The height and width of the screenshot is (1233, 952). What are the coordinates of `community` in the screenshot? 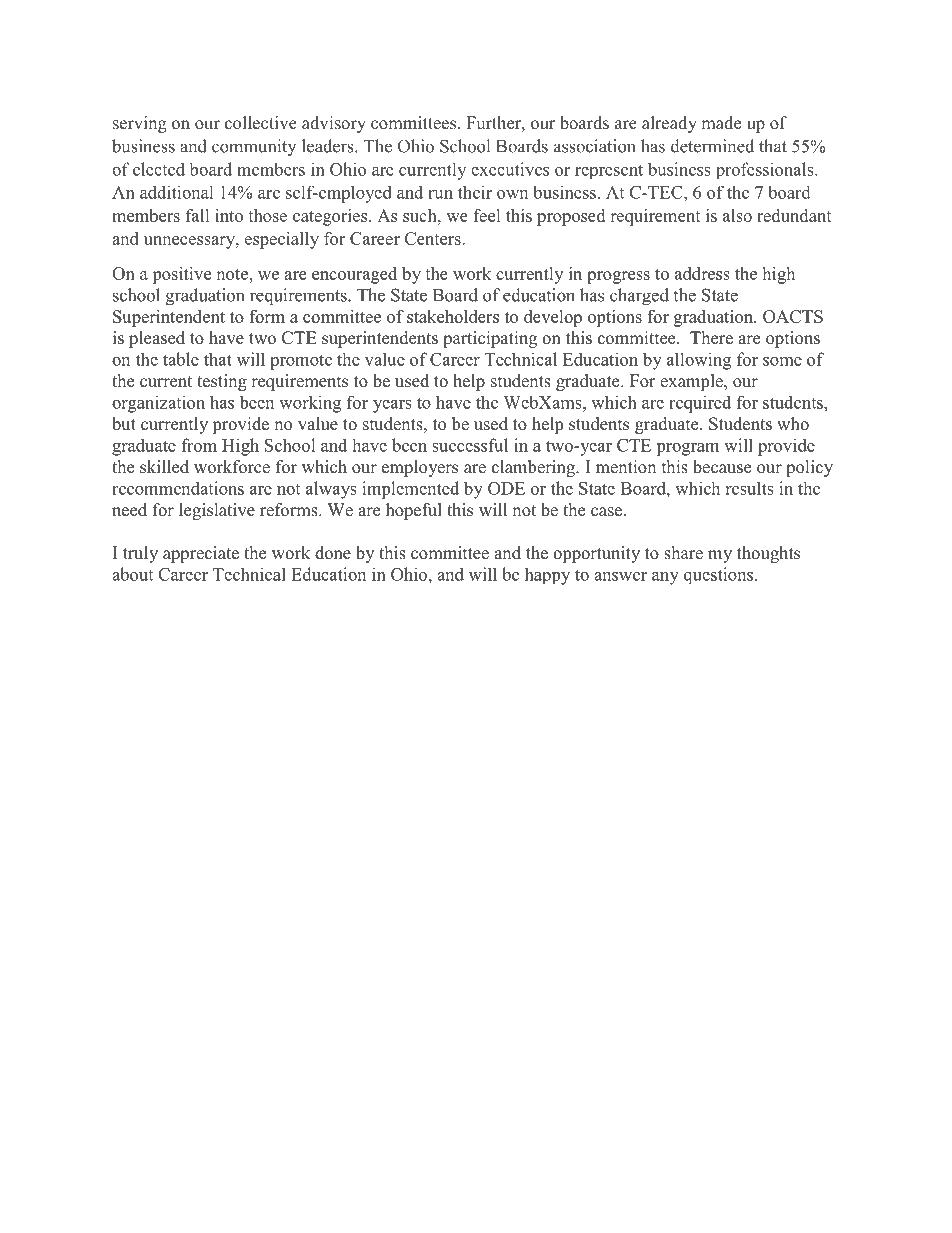 It's located at (254, 147).
